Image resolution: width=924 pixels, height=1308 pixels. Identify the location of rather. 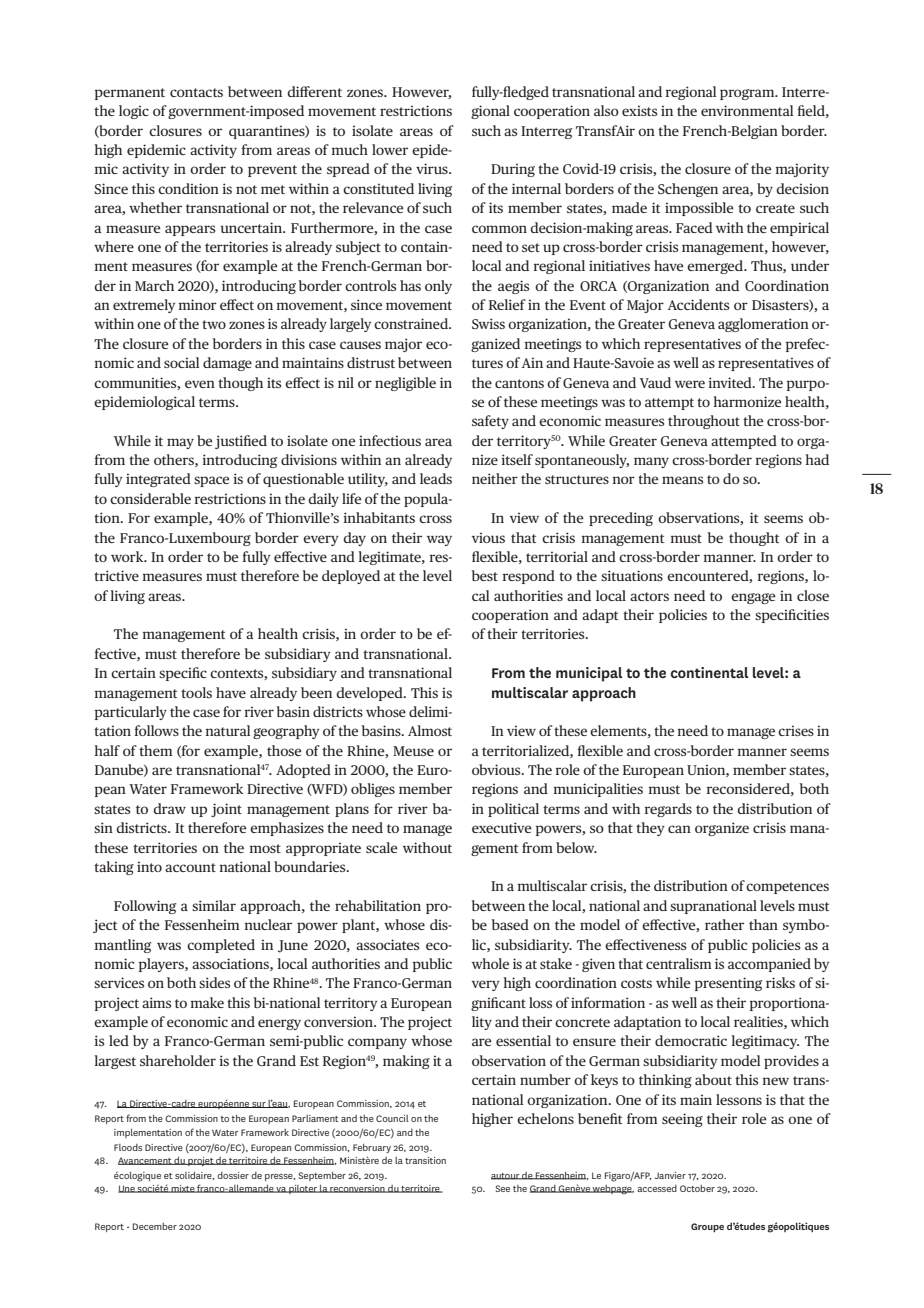
(724, 924).
